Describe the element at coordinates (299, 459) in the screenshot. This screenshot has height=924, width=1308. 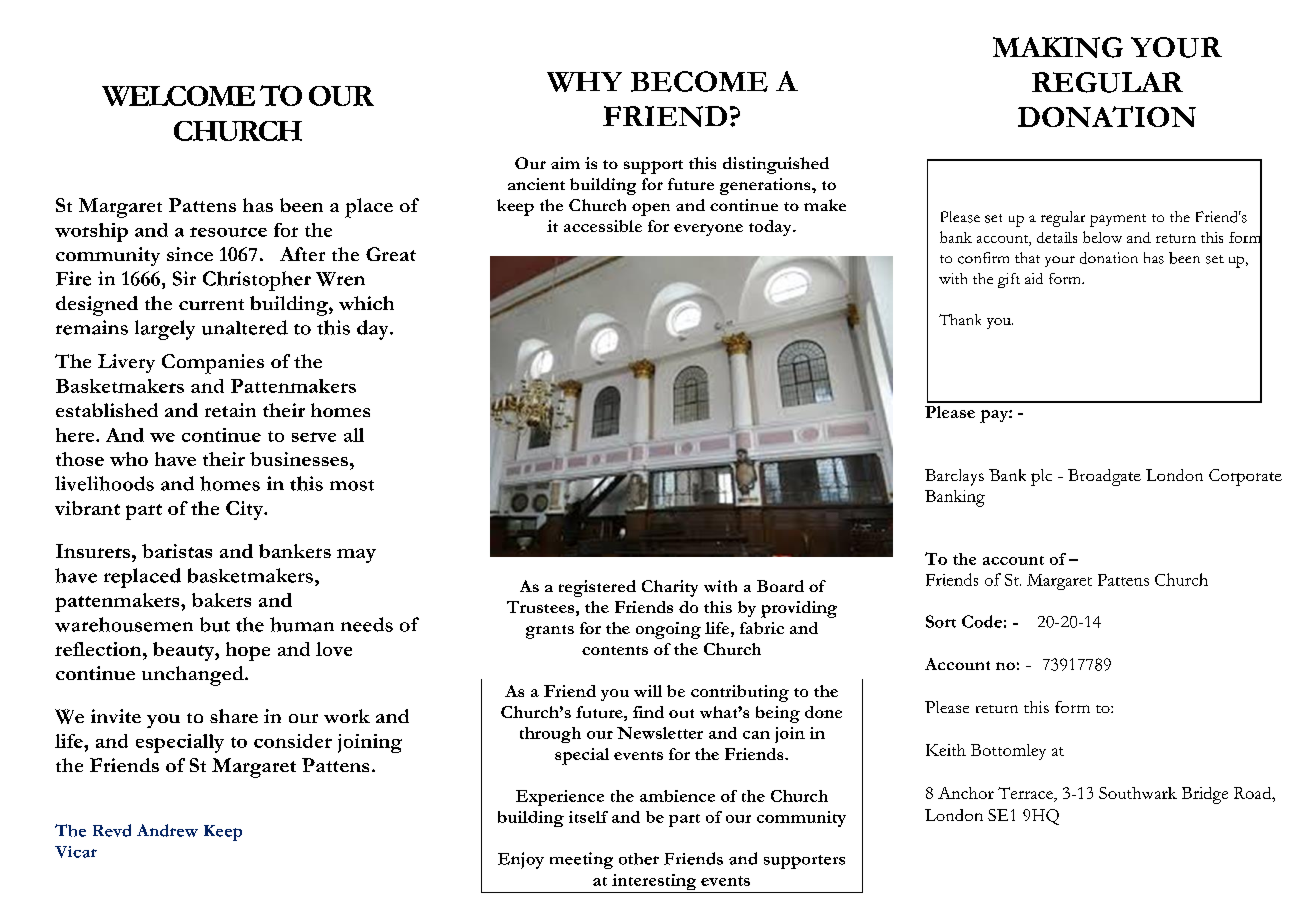
I see `businesses` at that location.
